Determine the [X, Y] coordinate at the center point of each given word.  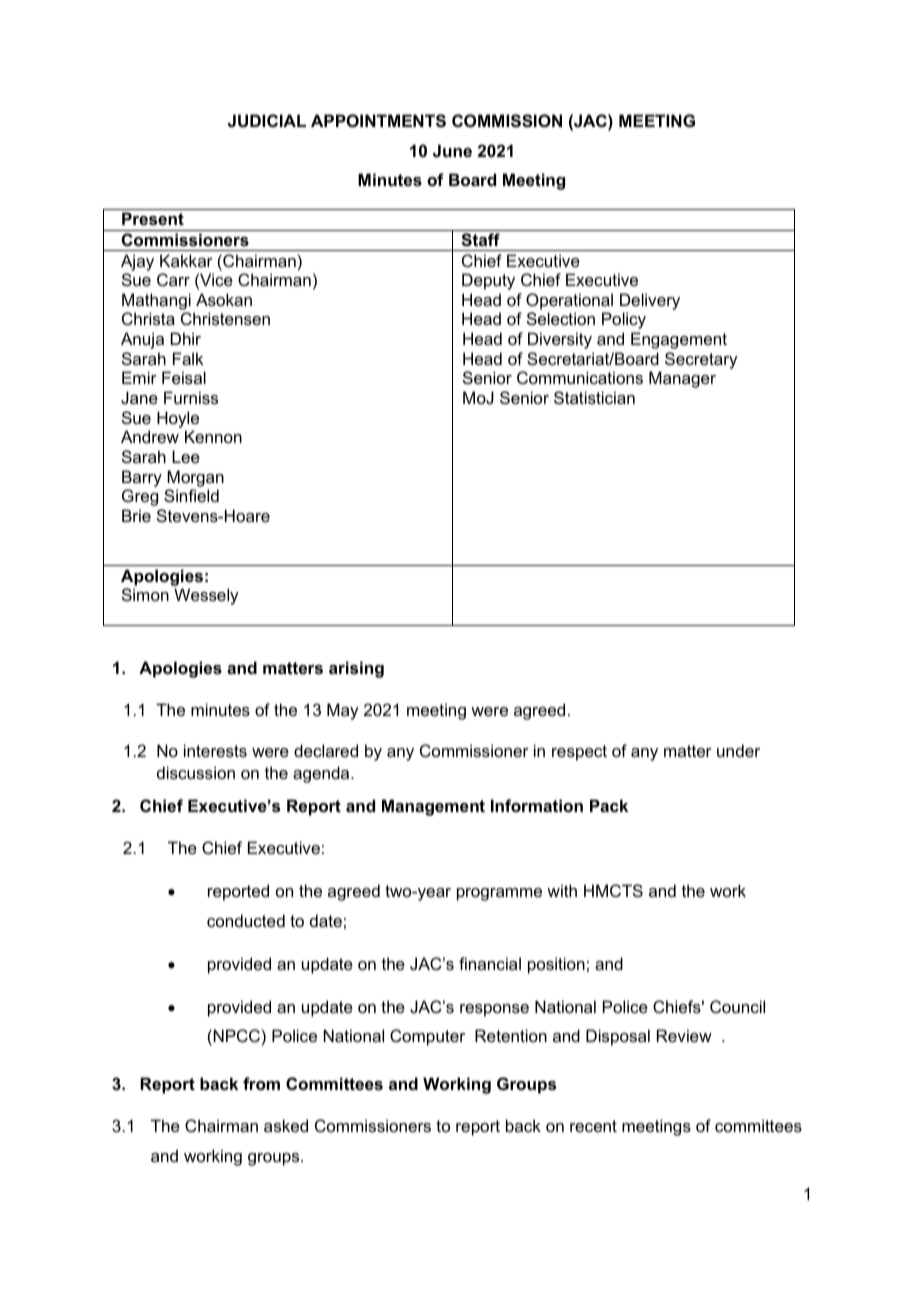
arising [356, 669]
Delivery [650, 301]
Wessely [206, 596]
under [738, 750]
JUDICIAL [267, 120]
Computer [427, 1037]
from [261, 1083]
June [452, 150]
